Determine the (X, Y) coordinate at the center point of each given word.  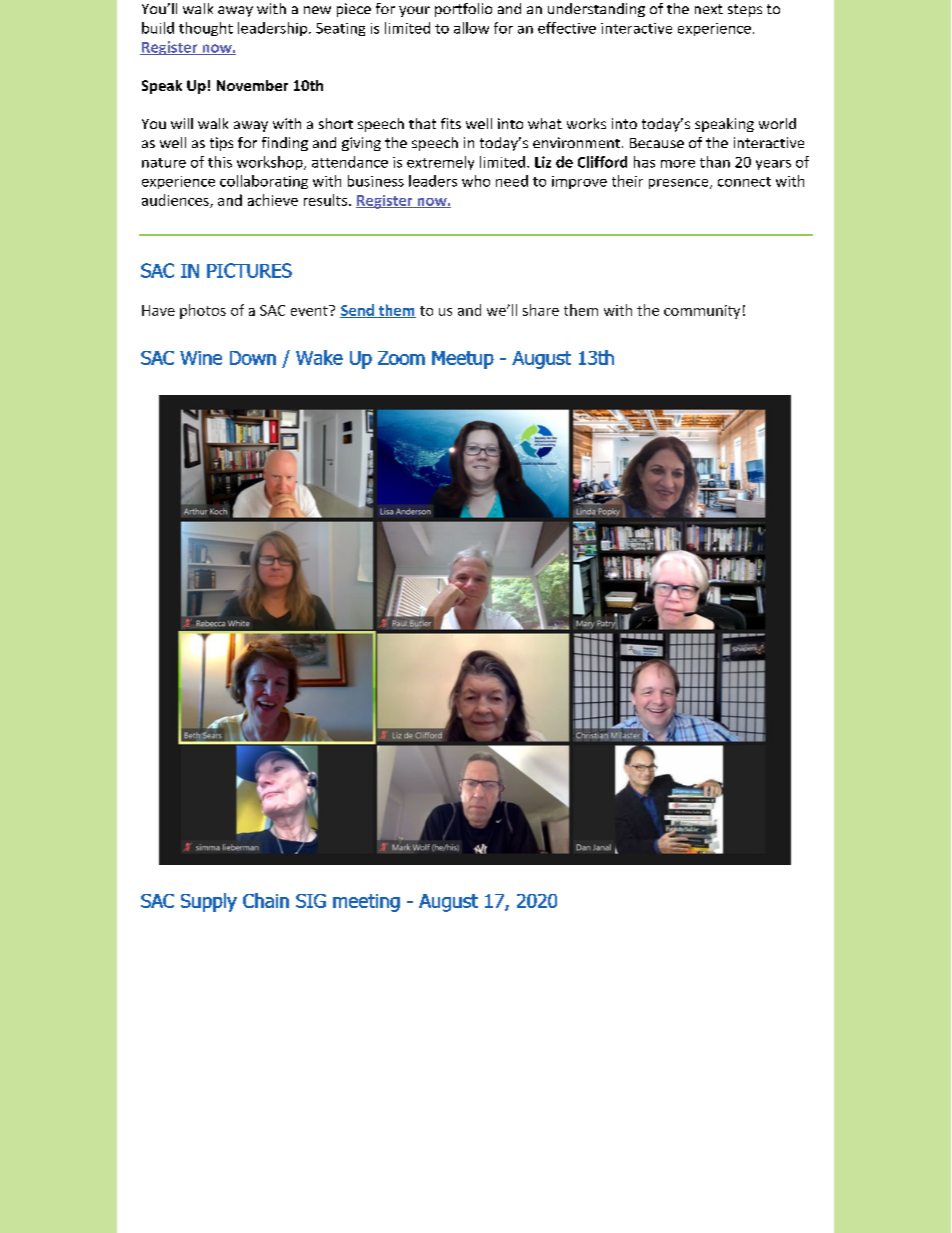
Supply (209, 902)
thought (206, 29)
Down (253, 358)
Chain (266, 900)
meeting (366, 903)
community (702, 312)
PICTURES (249, 270)
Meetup (463, 360)
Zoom (401, 358)
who (476, 181)
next (709, 9)
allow (471, 28)
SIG (311, 901)
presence (680, 184)
